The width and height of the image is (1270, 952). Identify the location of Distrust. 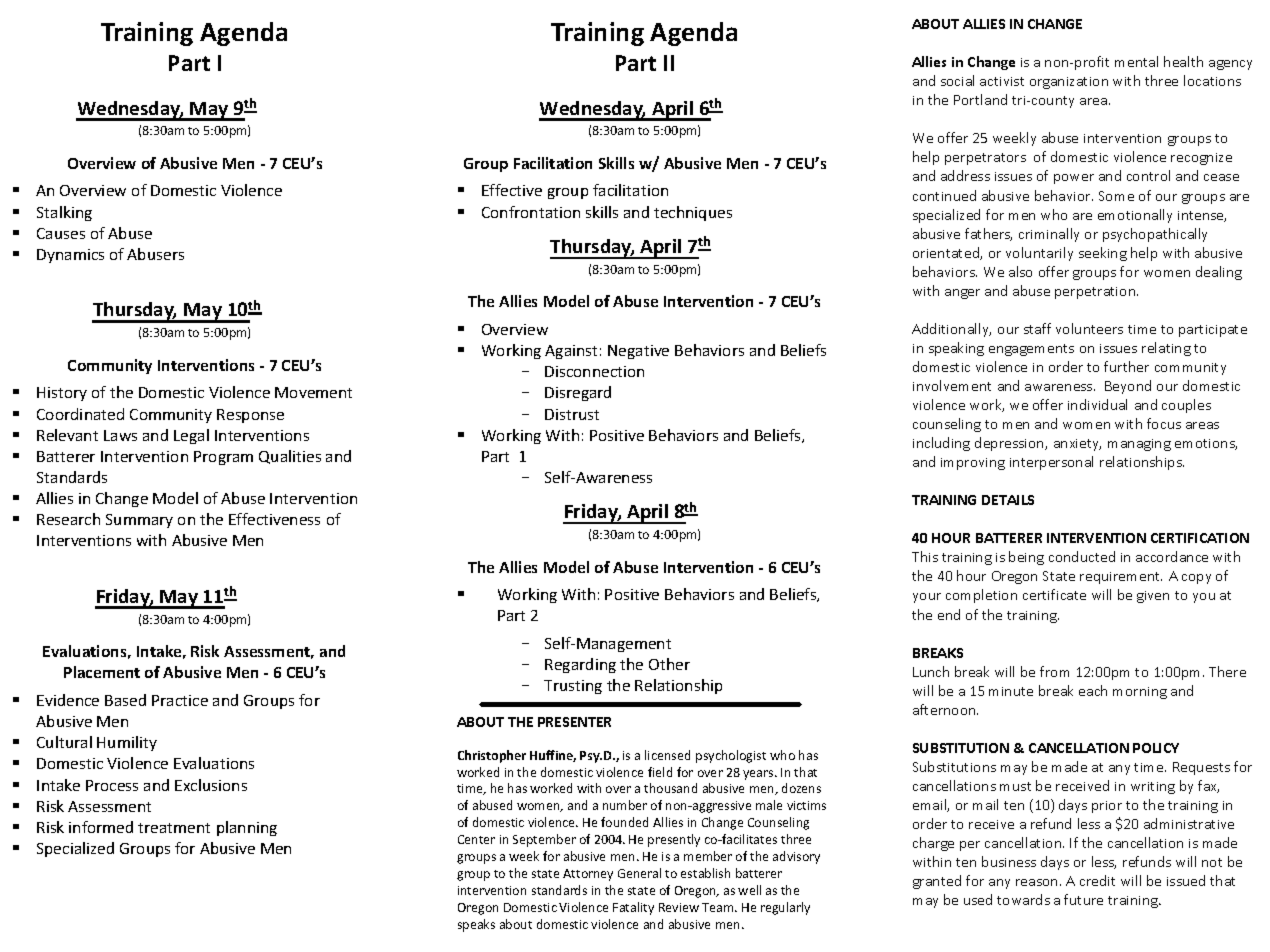
(572, 414).
